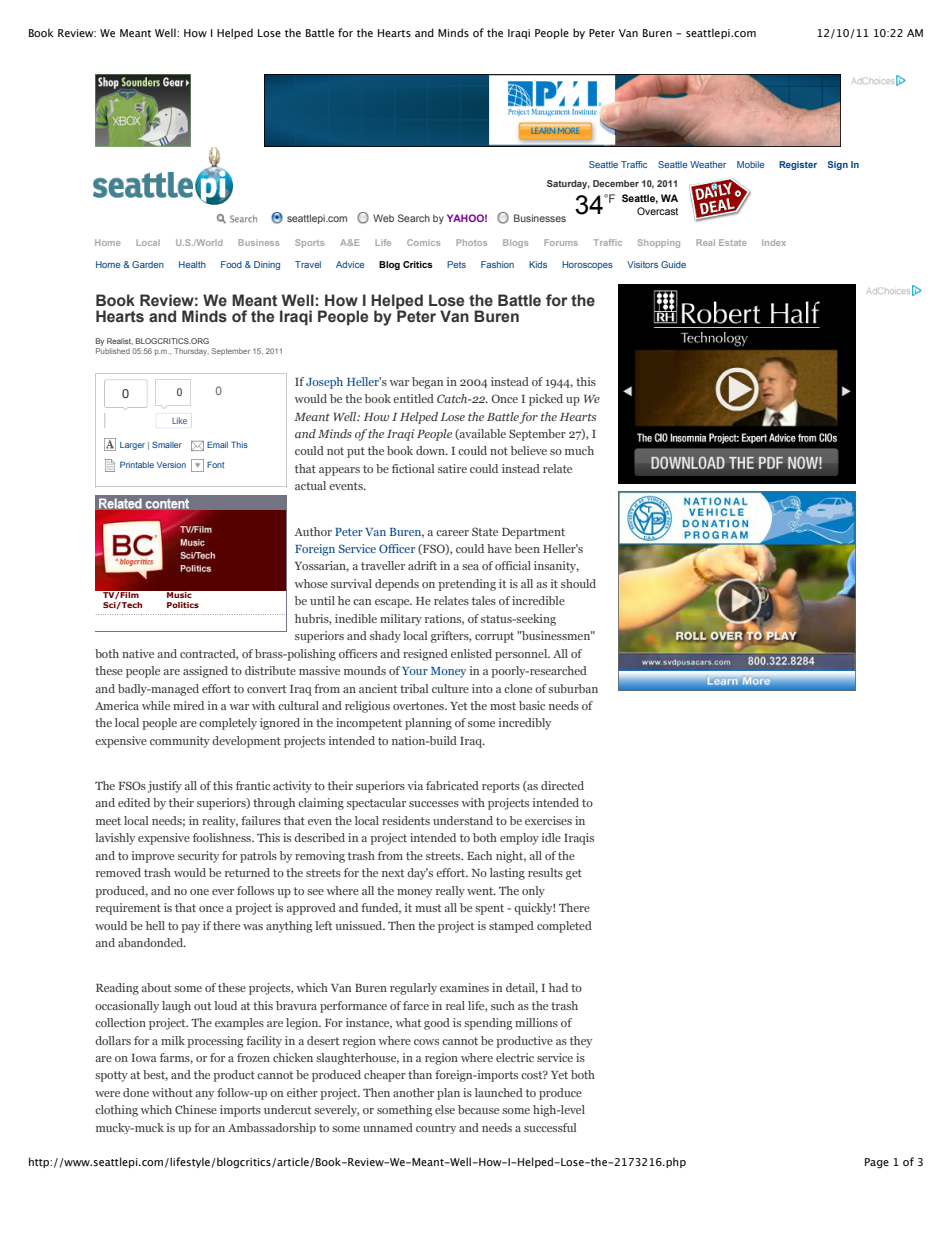 The image size is (952, 1233). What do you see at coordinates (579, 450) in the image?
I see `much` at bounding box center [579, 450].
